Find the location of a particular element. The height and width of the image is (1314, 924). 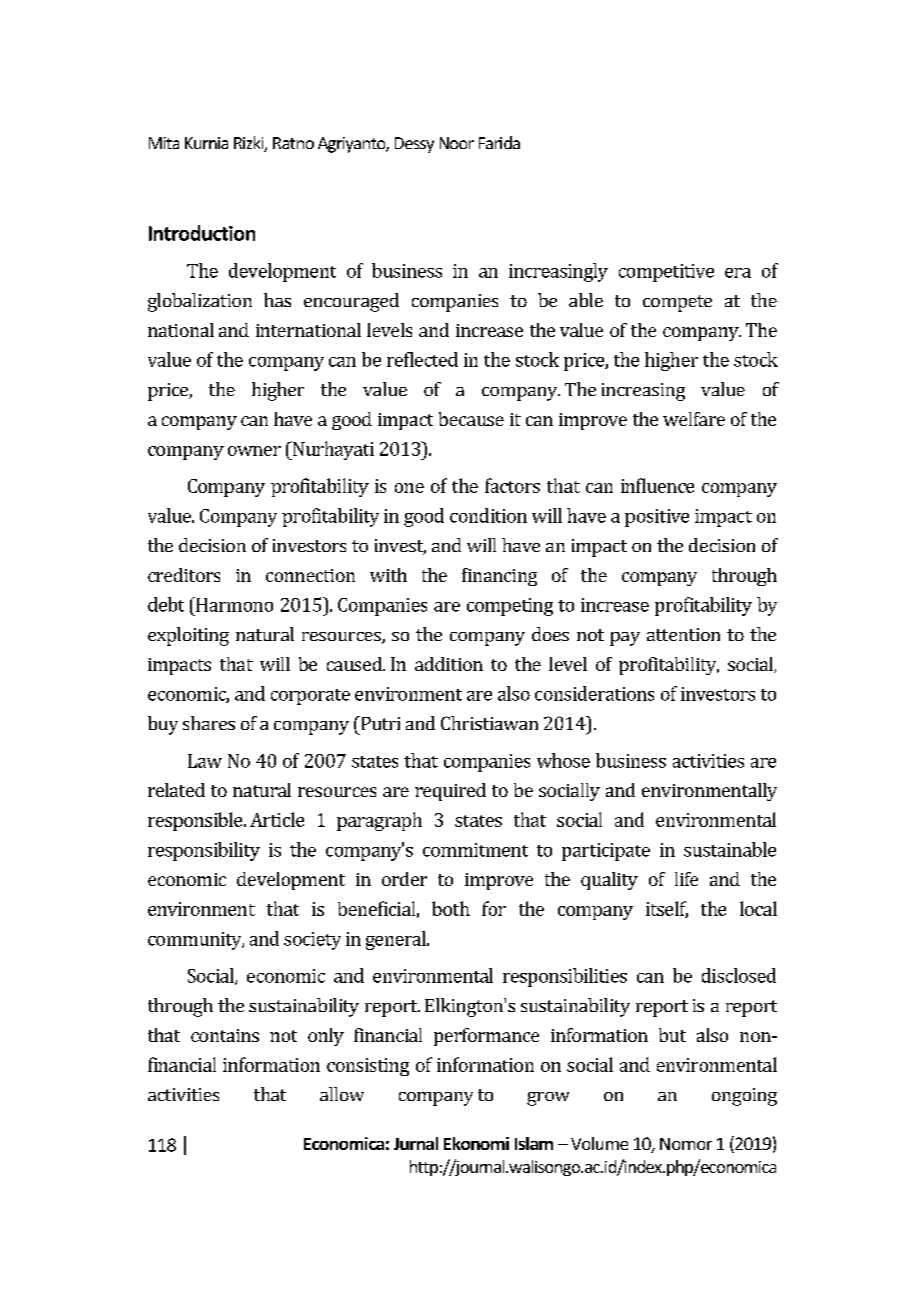

life is located at coordinates (686, 879).
